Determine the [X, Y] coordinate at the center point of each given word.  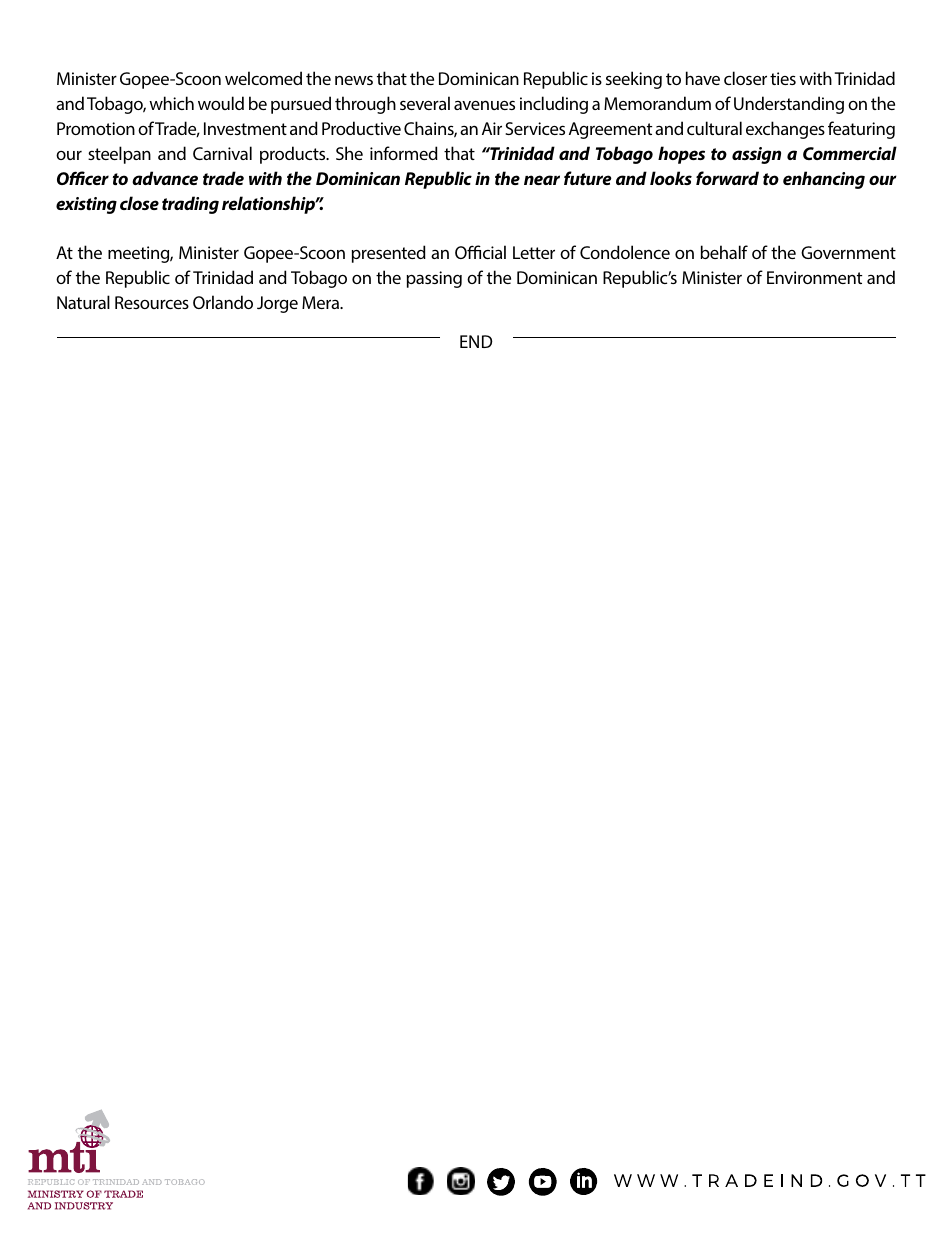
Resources [152, 302]
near [542, 180]
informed [404, 153]
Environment [814, 277]
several [425, 103]
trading [190, 205]
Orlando [223, 302]
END [476, 341]
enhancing [824, 180]
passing [434, 279]
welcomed [263, 78]
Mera [321, 302]
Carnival [222, 153]
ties [783, 78]
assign [756, 155]
